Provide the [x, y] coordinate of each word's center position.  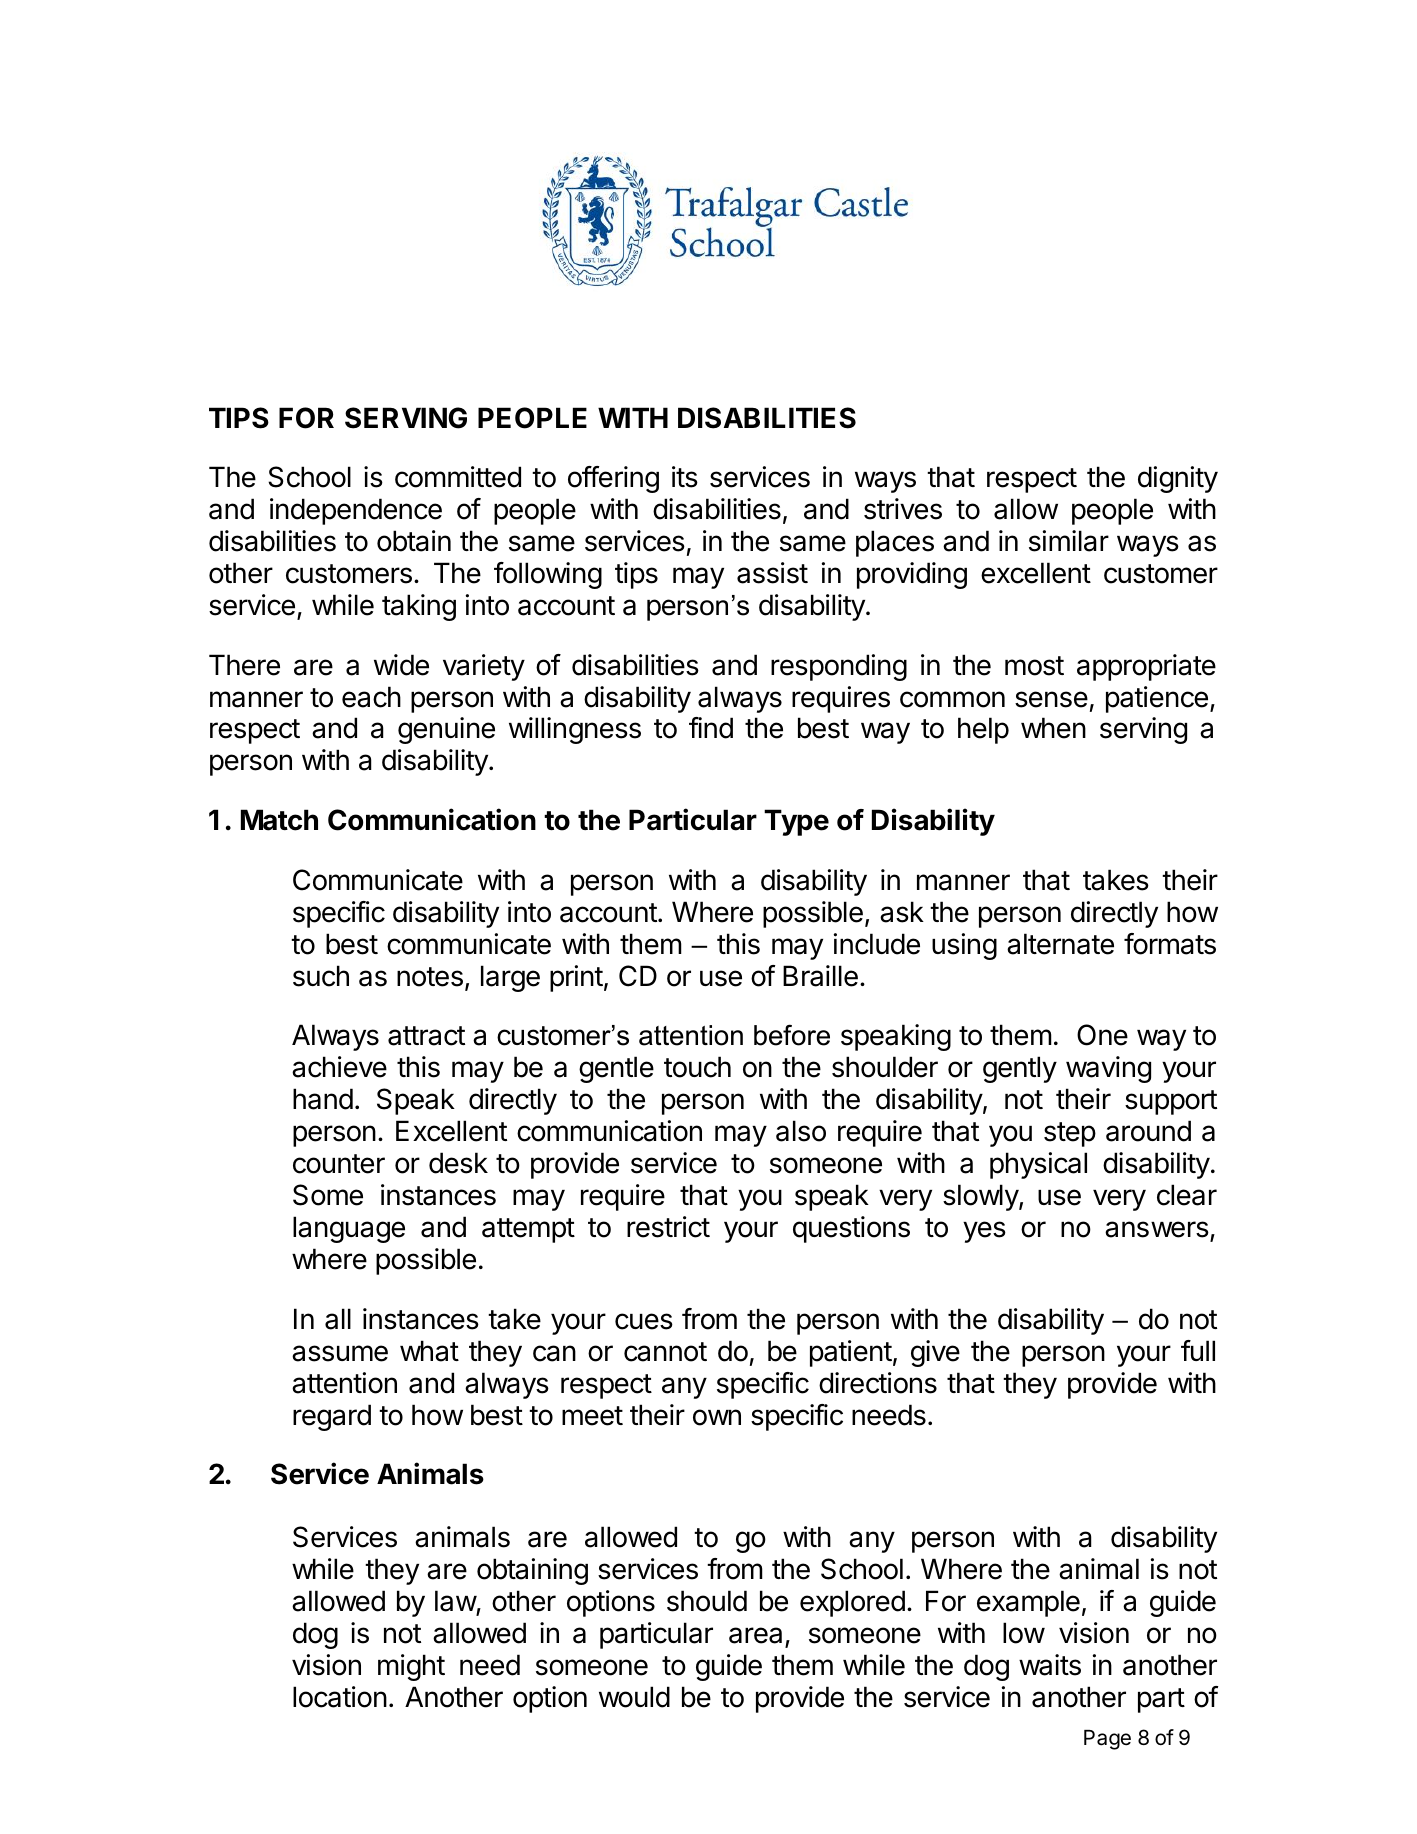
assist [772, 573]
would [634, 1697]
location [340, 1697]
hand [323, 1099]
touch [697, 1067]
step [1070, 1134]
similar [1069, 541]
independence [356, 511]
